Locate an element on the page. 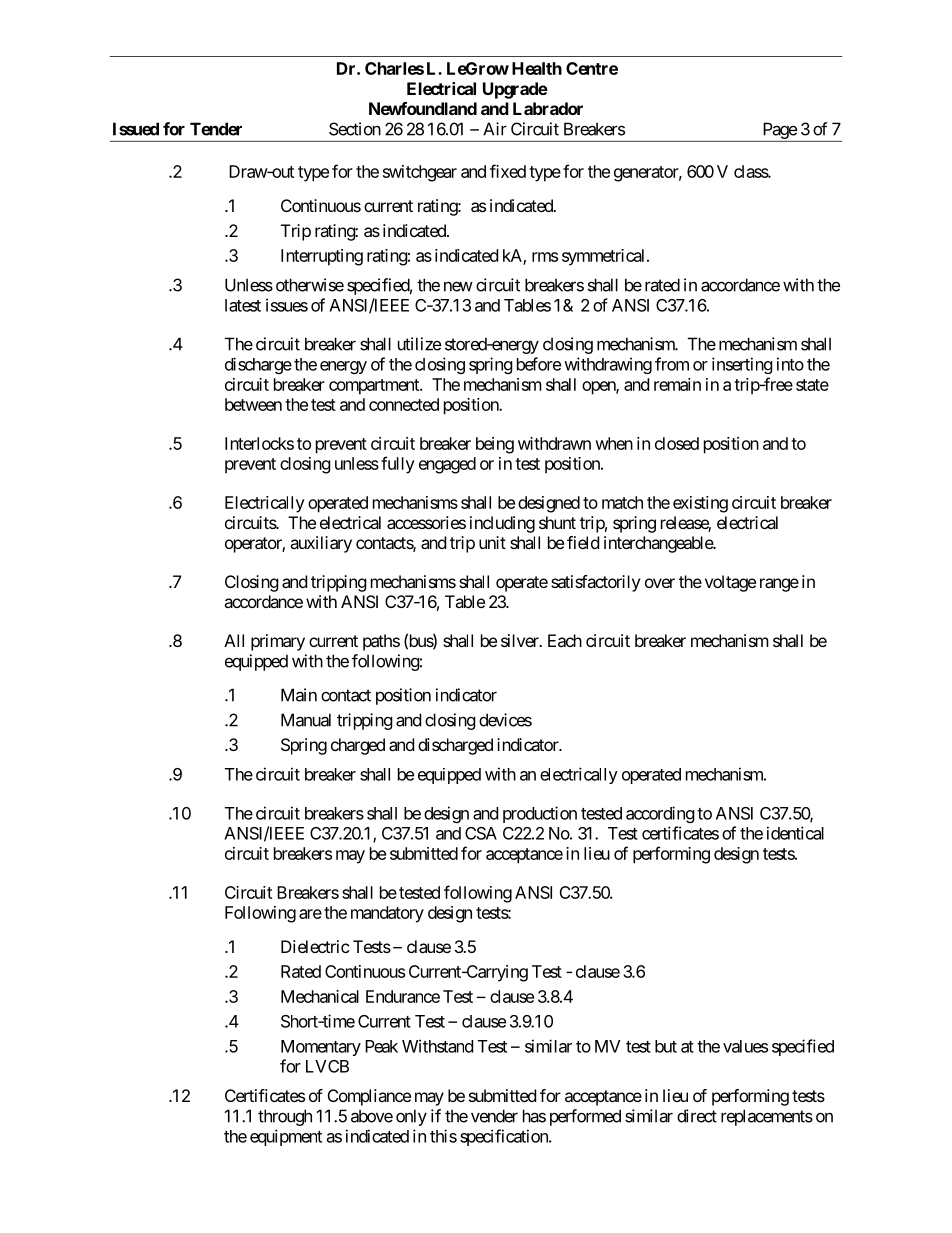  being is located at coordinates (495, 445).
